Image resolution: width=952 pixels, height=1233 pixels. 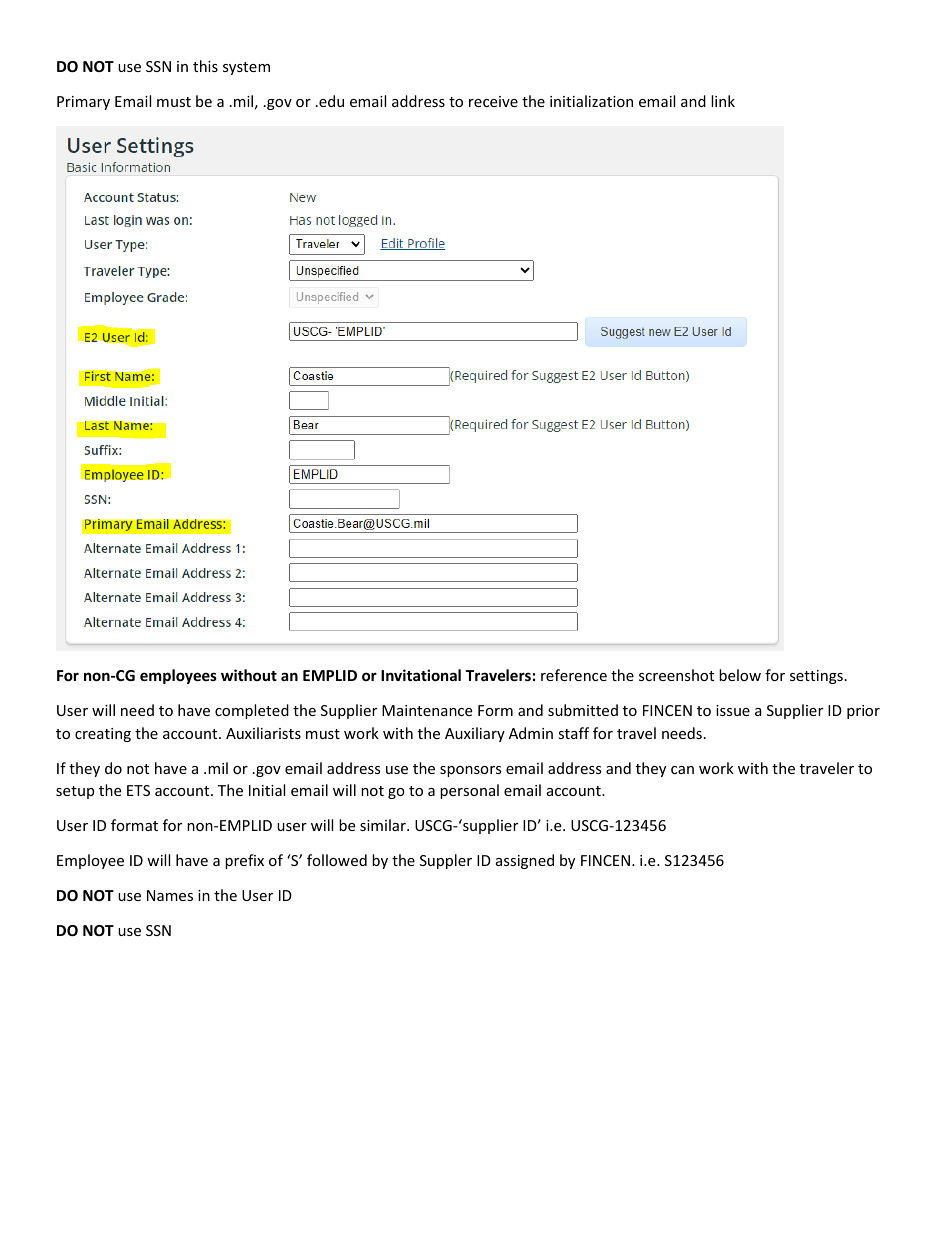 What do you see at coordinates (170, 895) in the image?
I see `Names` at bounding box center [170, 895].
